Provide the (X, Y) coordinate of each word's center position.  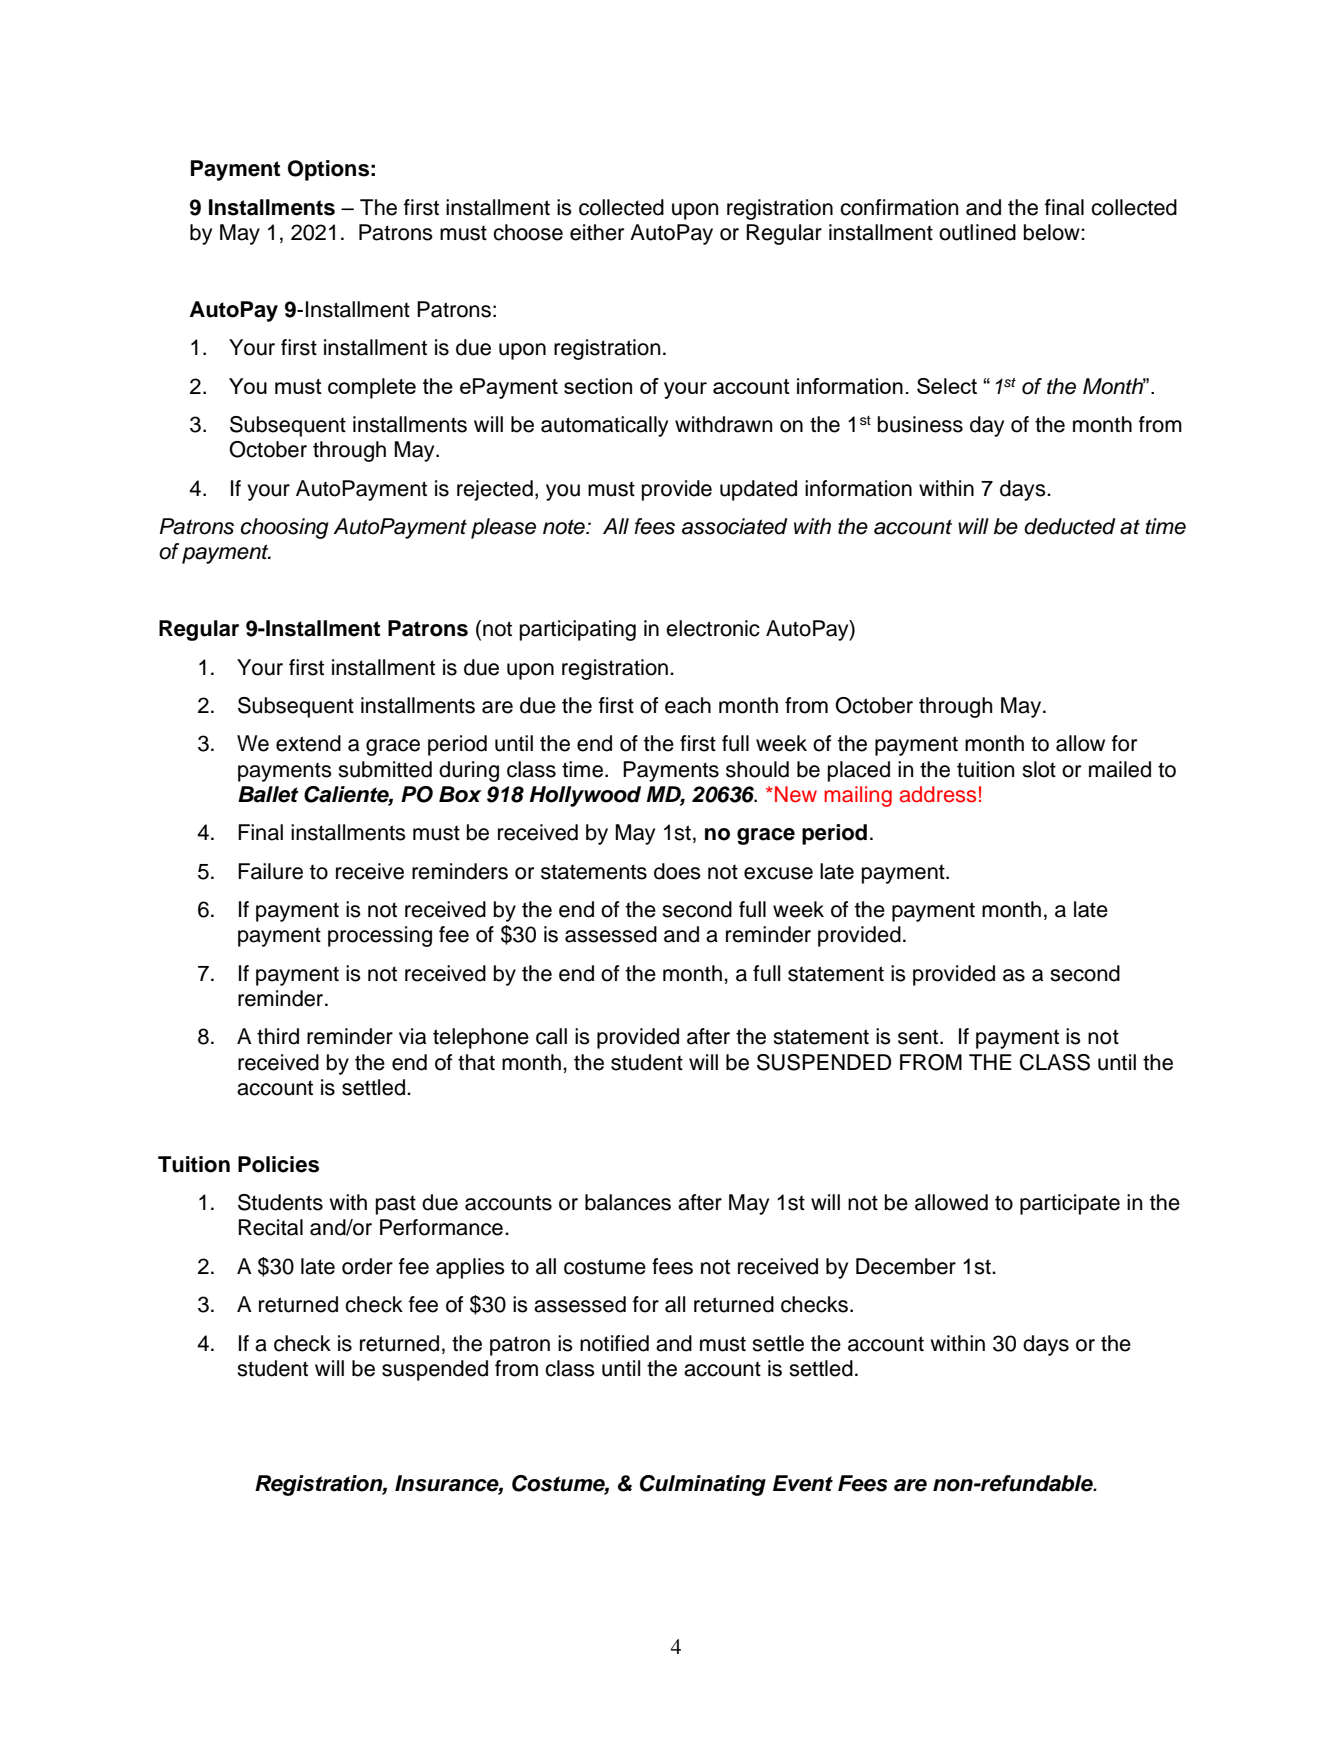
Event (803, 1483)
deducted (1069, 526)
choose (528, 232)
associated (734, 526)
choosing (285, 528)
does (677, 871)
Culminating (703, 1485)
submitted (385, 769)
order (367, 1266)
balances (628, 1202)
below (1053, 232)
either (597, 232)
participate (1070, 1204)
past (396, 1205)
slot (1039, 769)
